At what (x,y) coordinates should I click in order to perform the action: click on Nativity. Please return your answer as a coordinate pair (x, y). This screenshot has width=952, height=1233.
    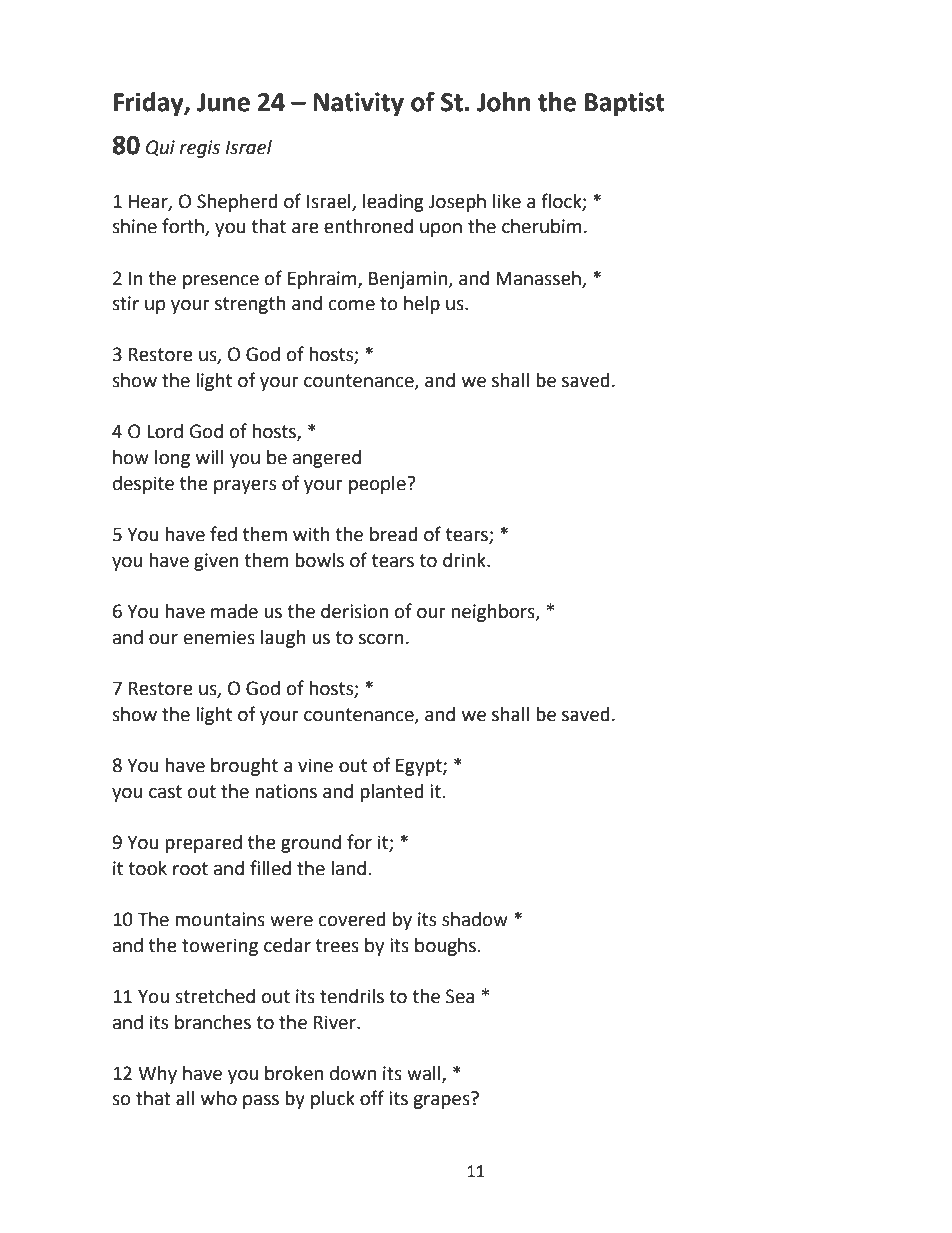
    Looking at the image, I should click on (358, 104).
